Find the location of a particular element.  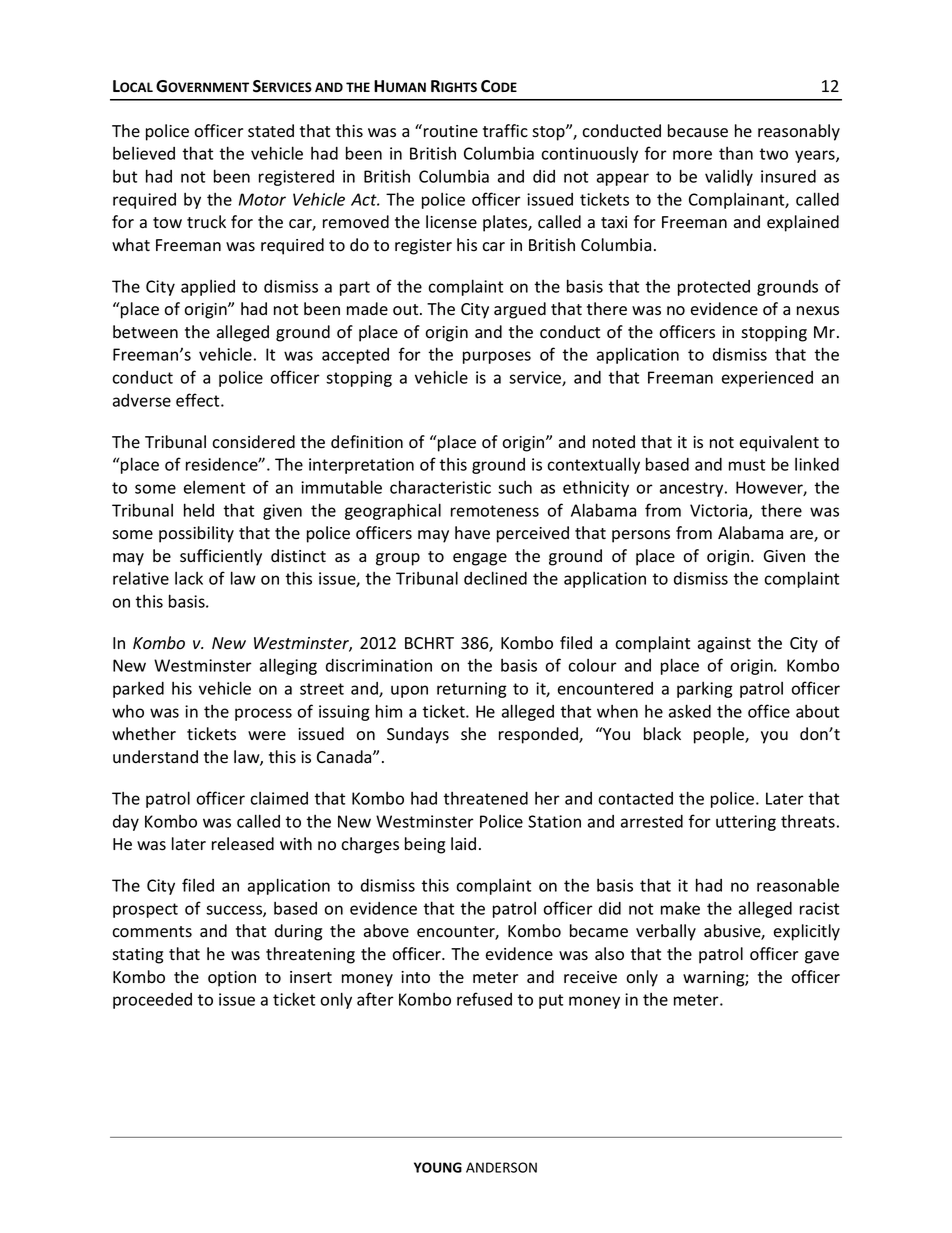

alleging is located at coordinates (288, 666).
